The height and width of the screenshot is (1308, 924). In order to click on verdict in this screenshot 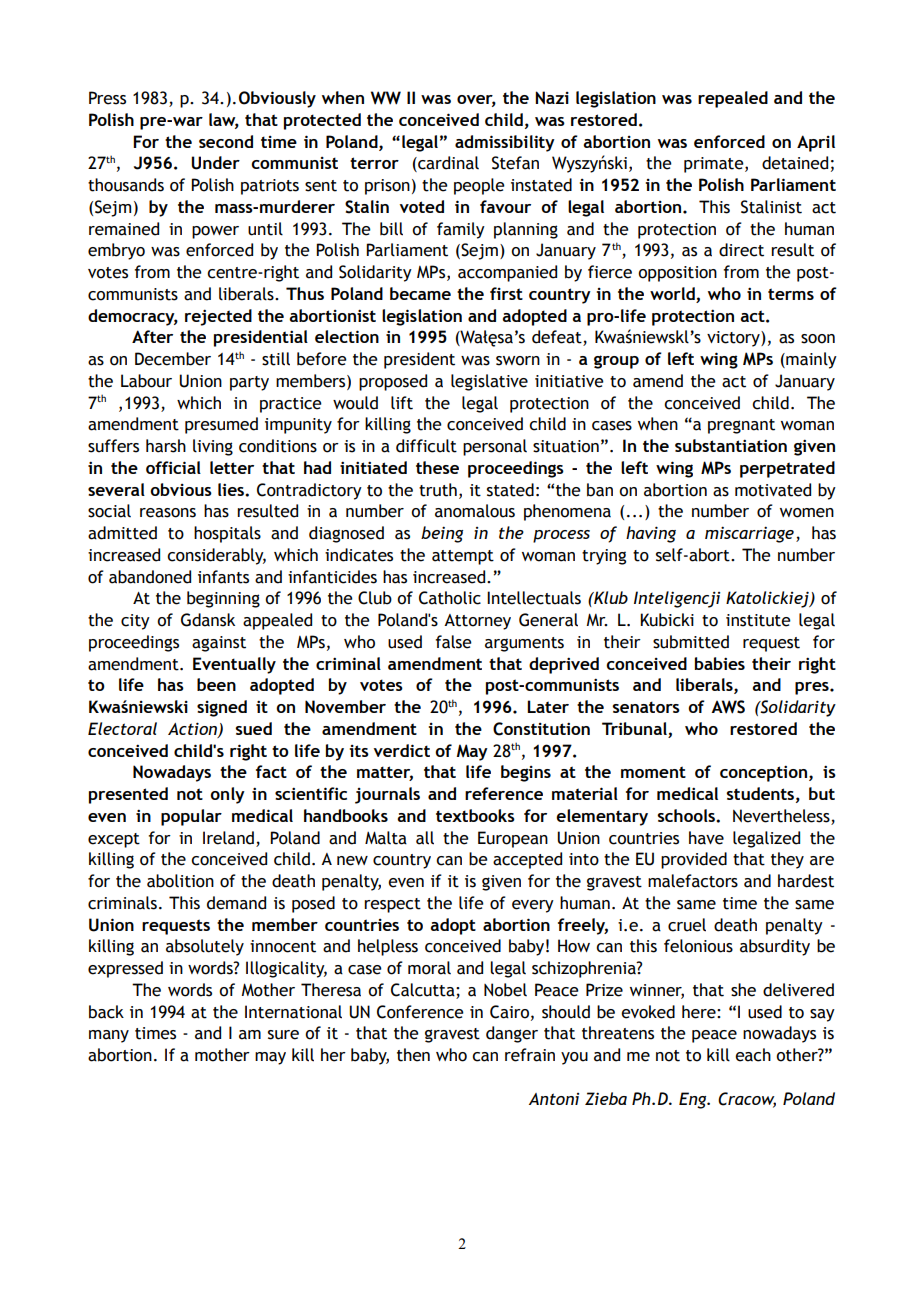, I will do `click(402, 750)`.
